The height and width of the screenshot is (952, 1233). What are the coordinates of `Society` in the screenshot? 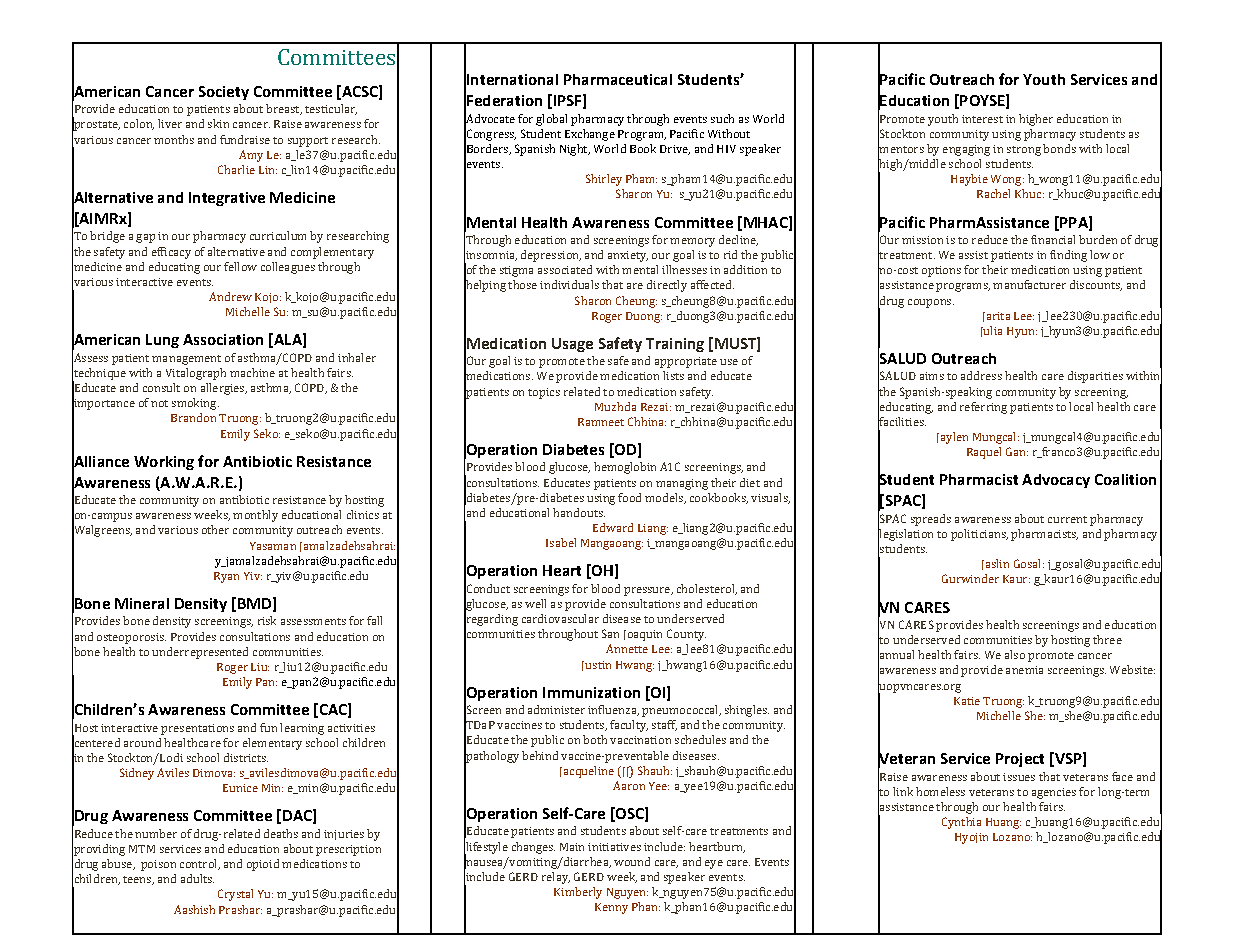 It's located at (224, 93).
